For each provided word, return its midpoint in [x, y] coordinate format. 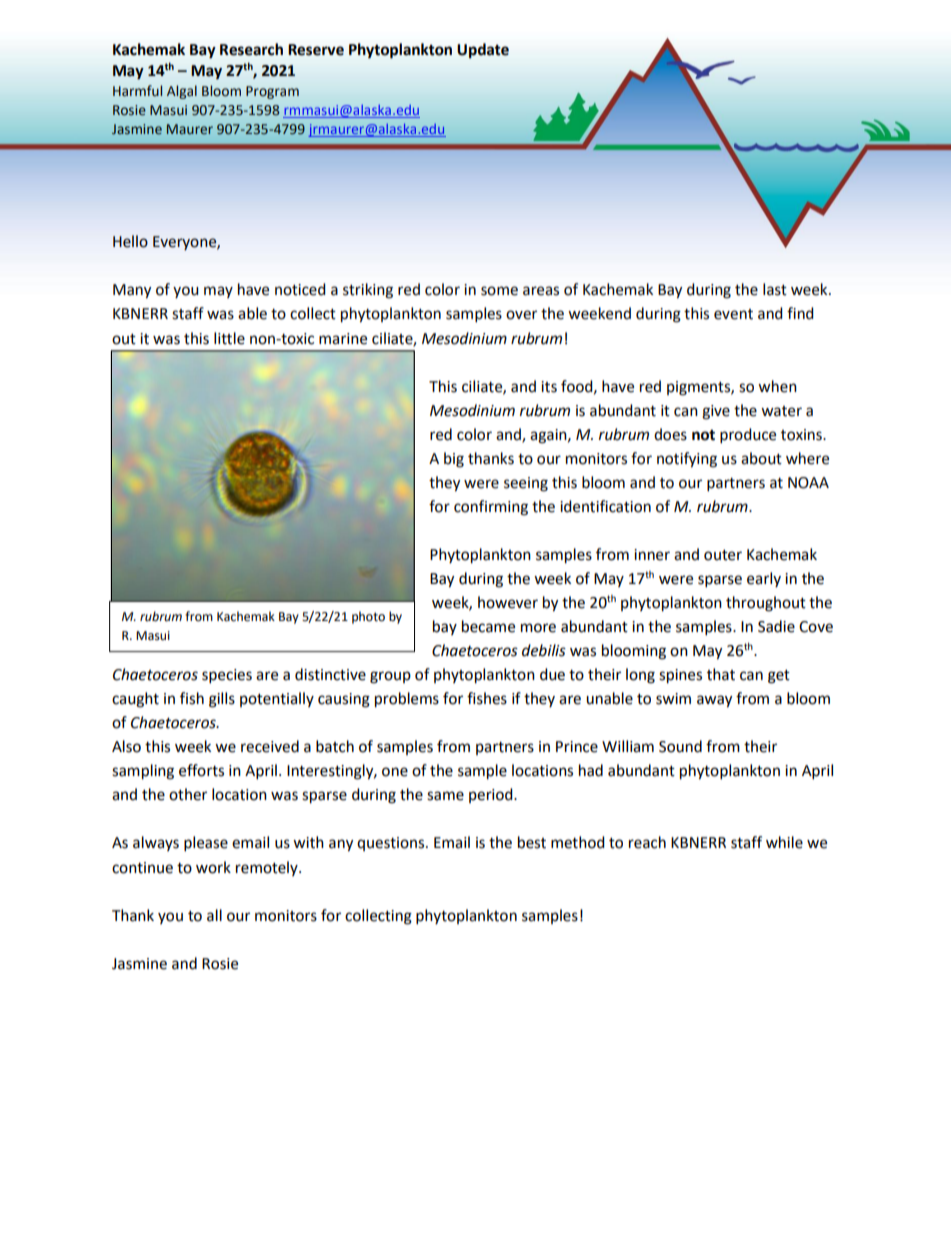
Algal [182, 92]
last [775, 289]
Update [483, 51]
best [532, 842]
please [206, 844]
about [761, 458]
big [454, 460]
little [229, 338]
